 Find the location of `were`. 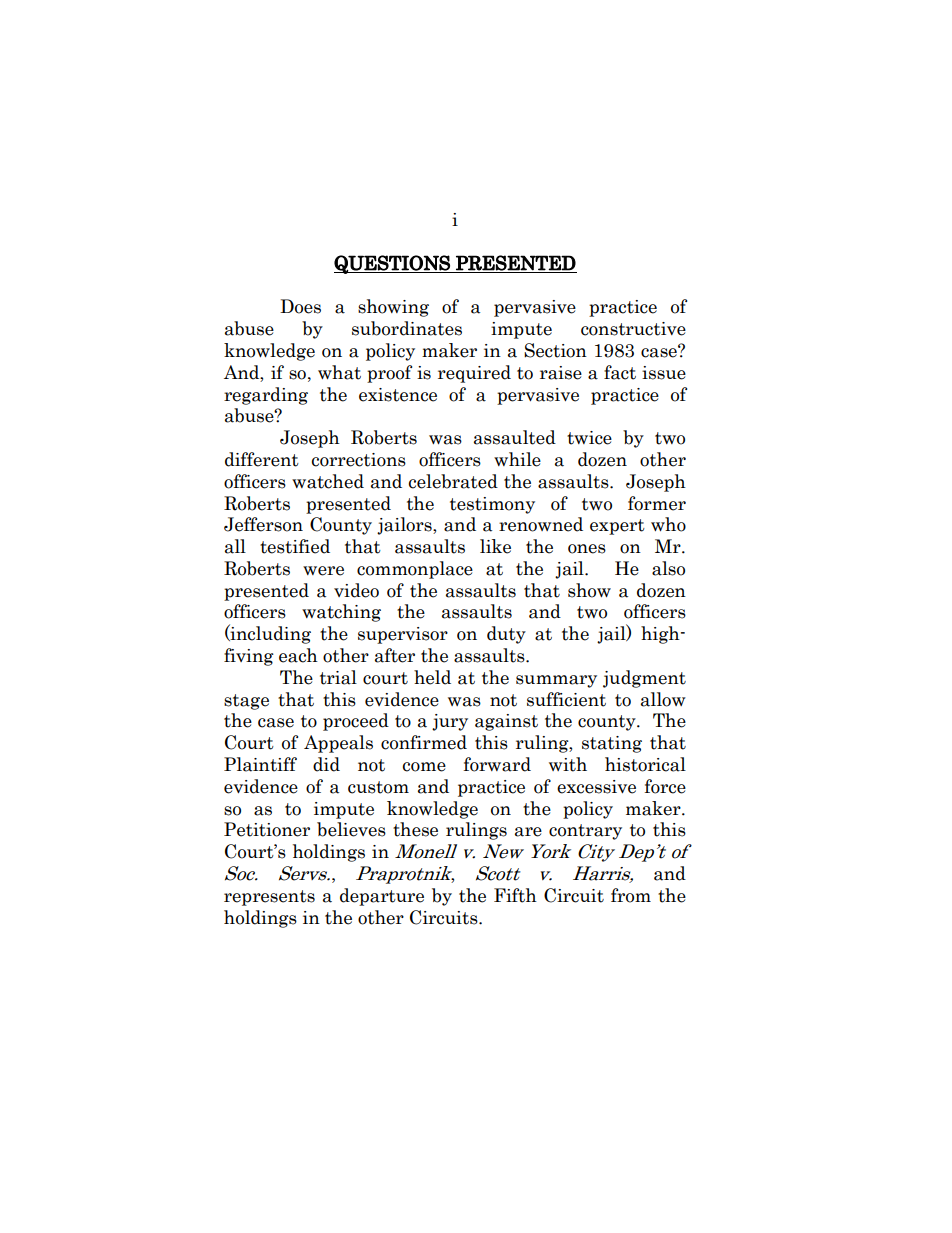

were is located at coordinates (323, 571).
